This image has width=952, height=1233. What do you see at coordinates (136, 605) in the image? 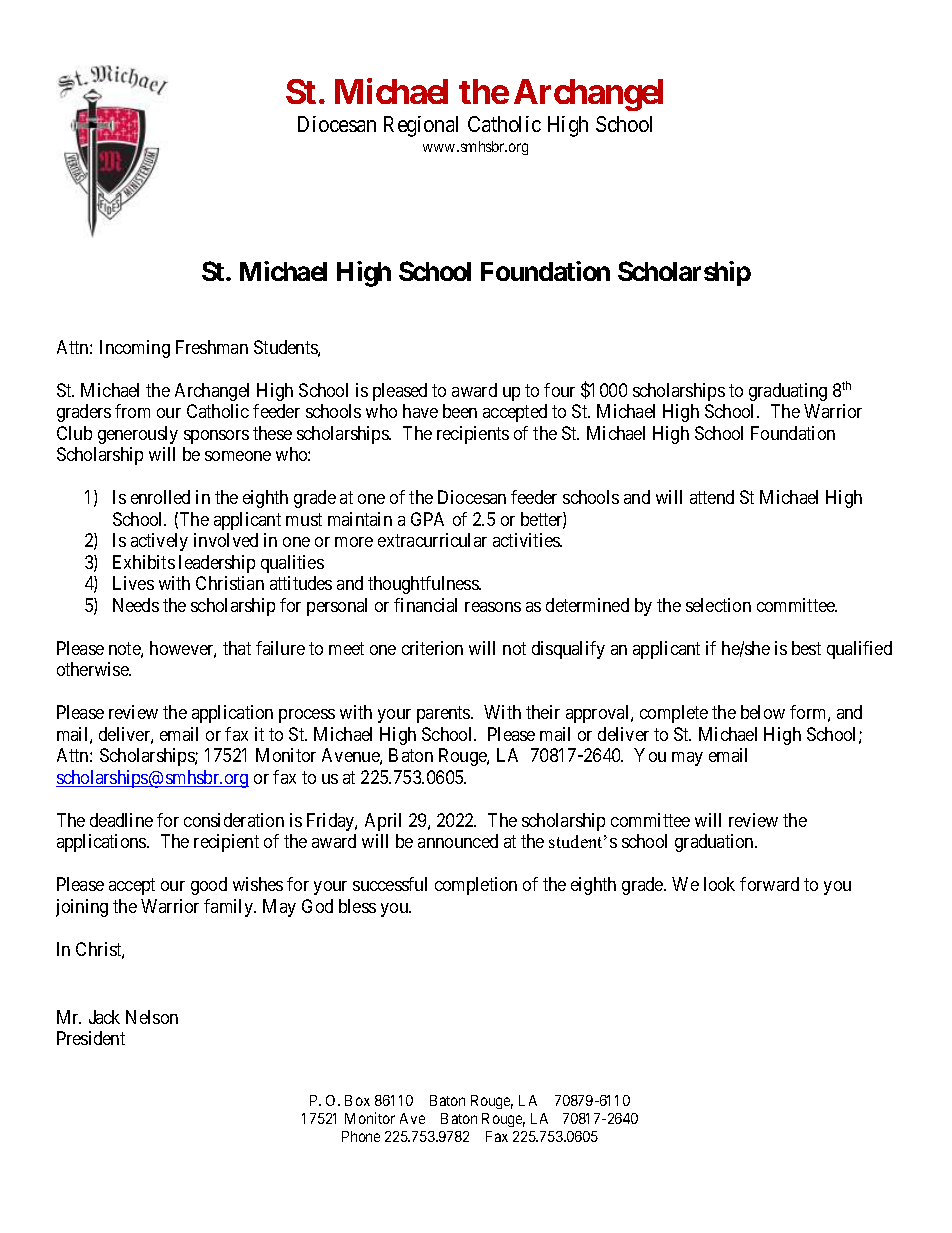
I see `Needs` at bounding box center [136, 605].
